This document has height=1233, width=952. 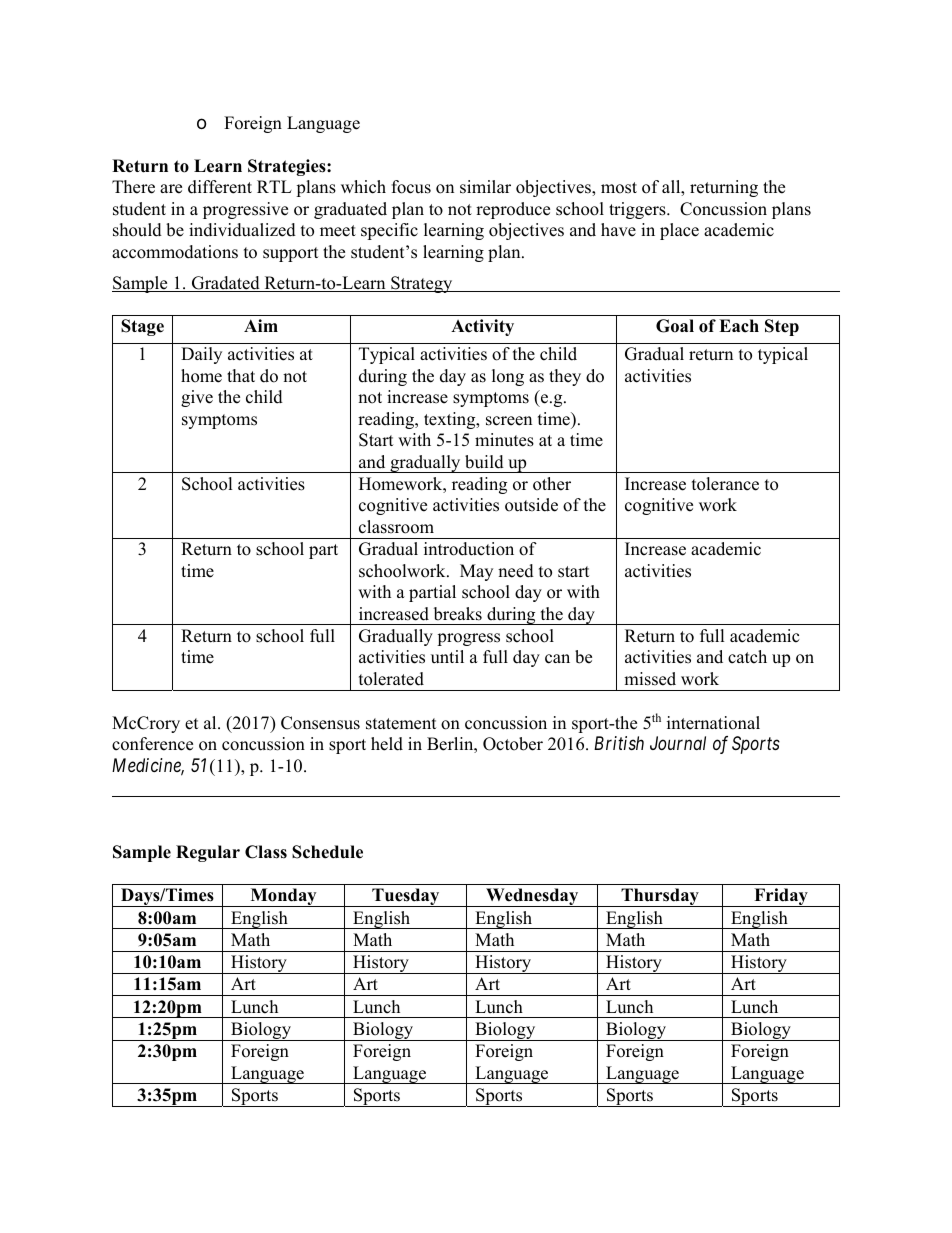 What do you see at coordinates (220, 187) in the document?
I see `different` at bounding box center [220, 187].
